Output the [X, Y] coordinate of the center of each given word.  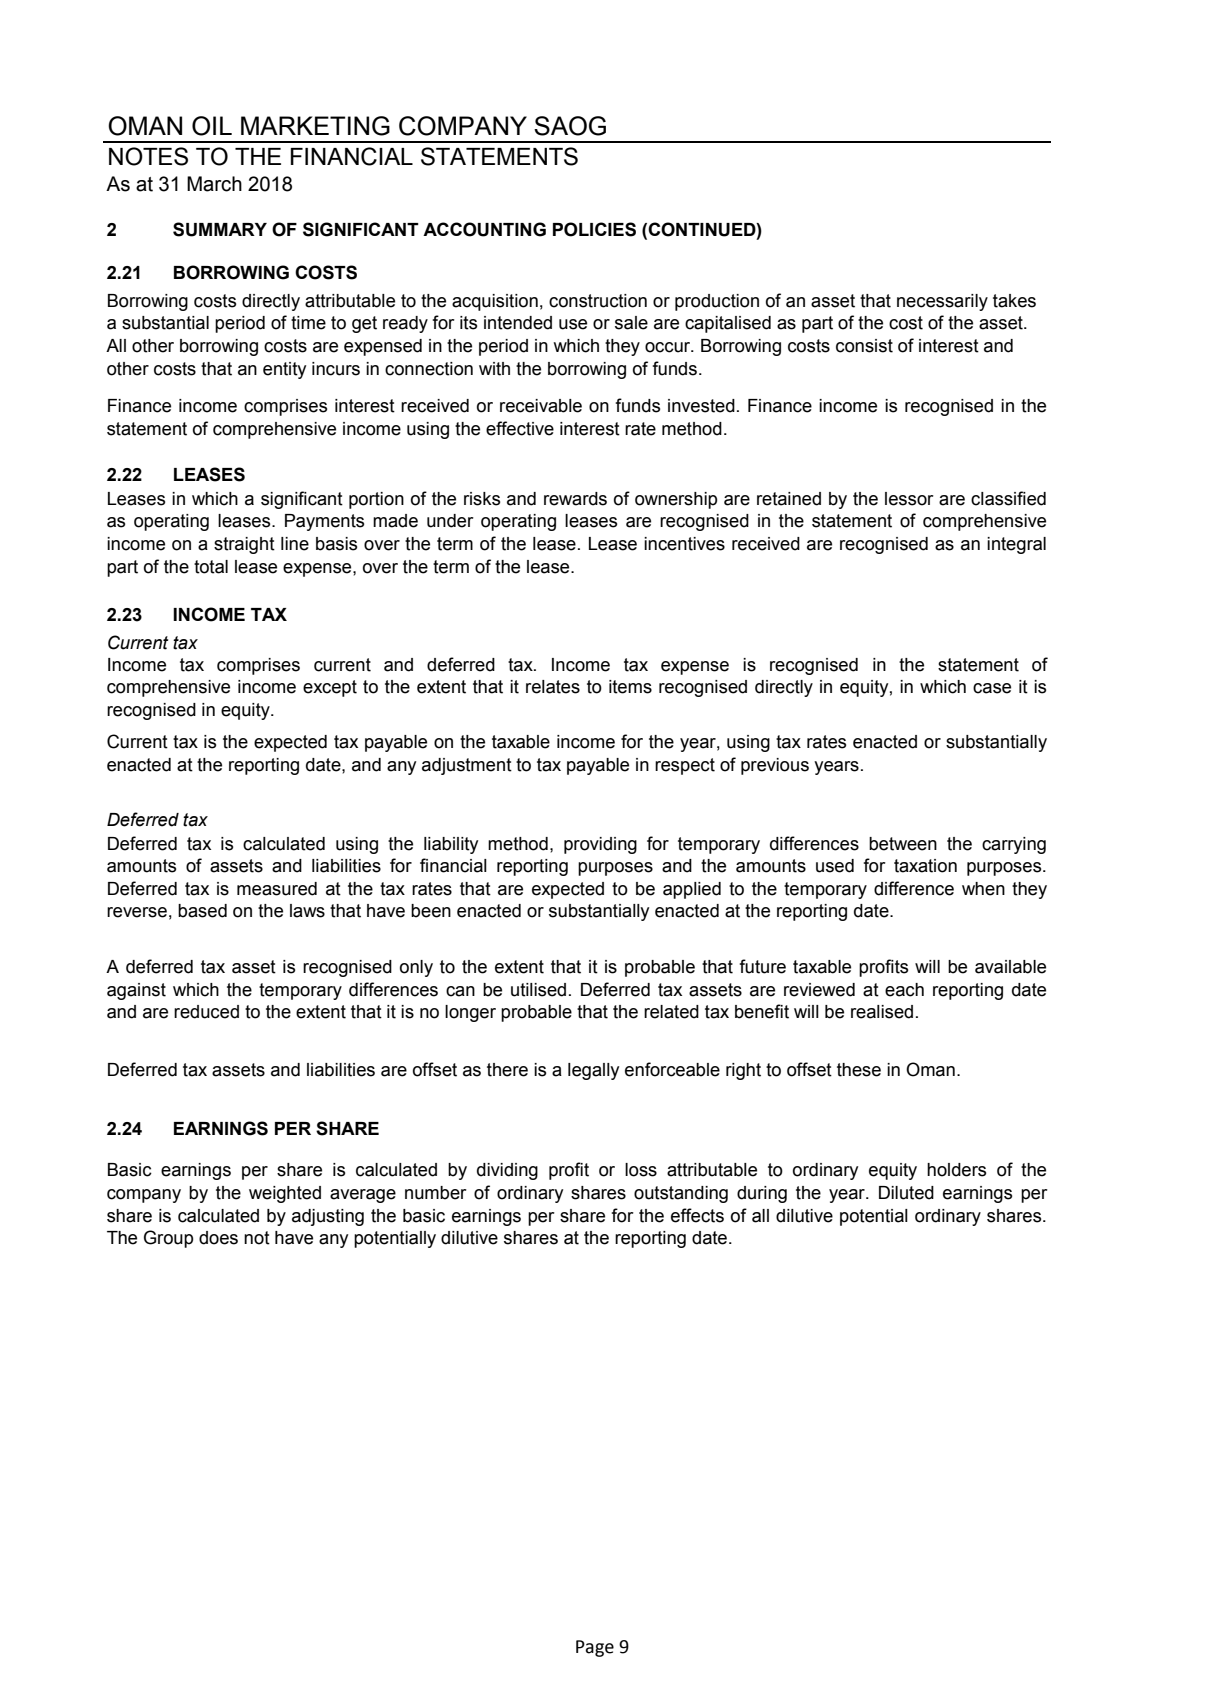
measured [277, 889]
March [214, 184]
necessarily [942, 302]
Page [595, 1648]
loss [641, 1170]
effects [697, 1215]
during [762, 1194]
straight [244, 545]
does [218, 1238]
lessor [909, 499]
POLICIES [594, 229]
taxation [925, 866]
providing [600, 845]
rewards [575, 499]
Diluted [906, 1193]
